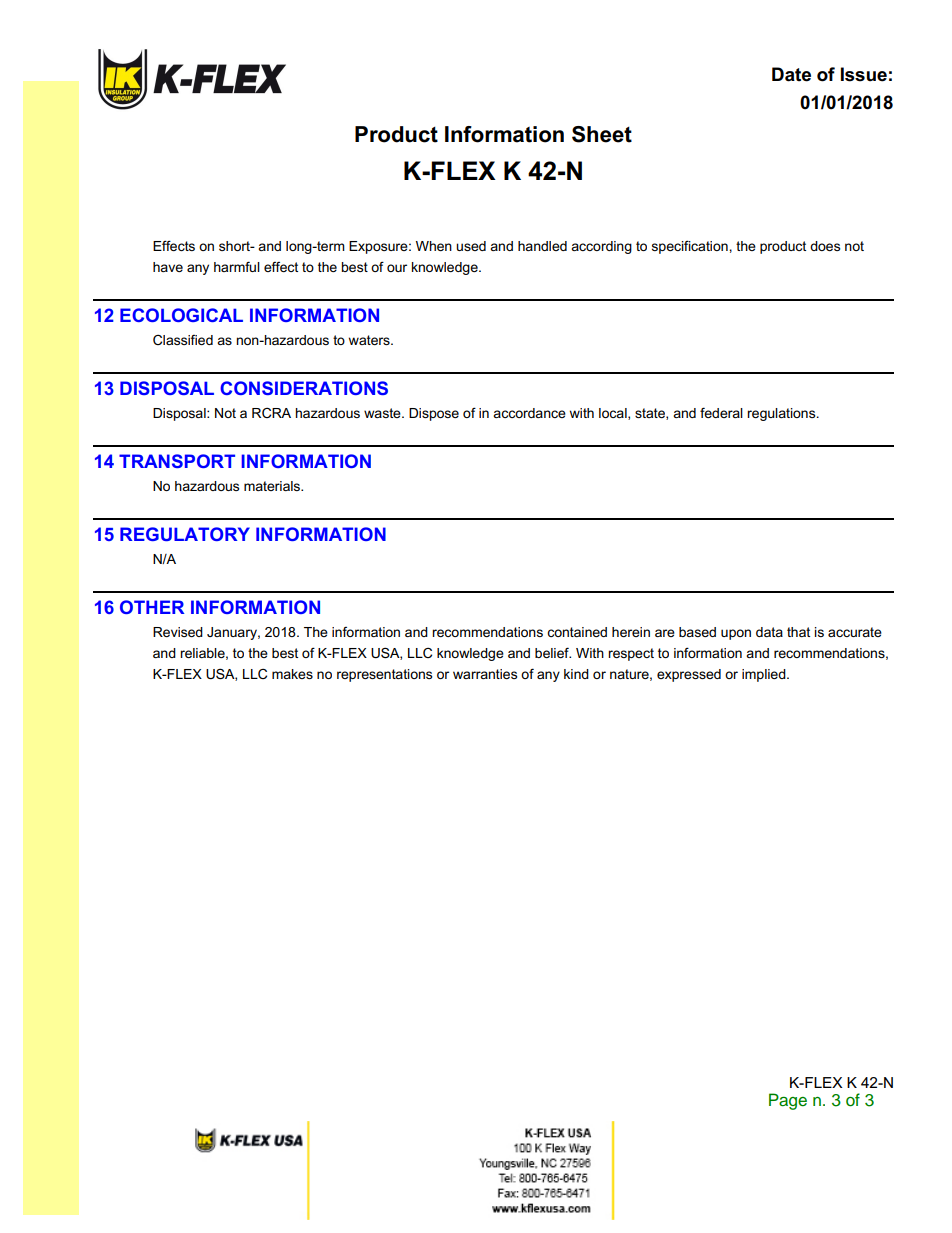 This screenshot has width=952, height=1233. What do you see at coordinates (577, 632) in the screenshot?
I see `contained` at bounding box center [577, 632].
